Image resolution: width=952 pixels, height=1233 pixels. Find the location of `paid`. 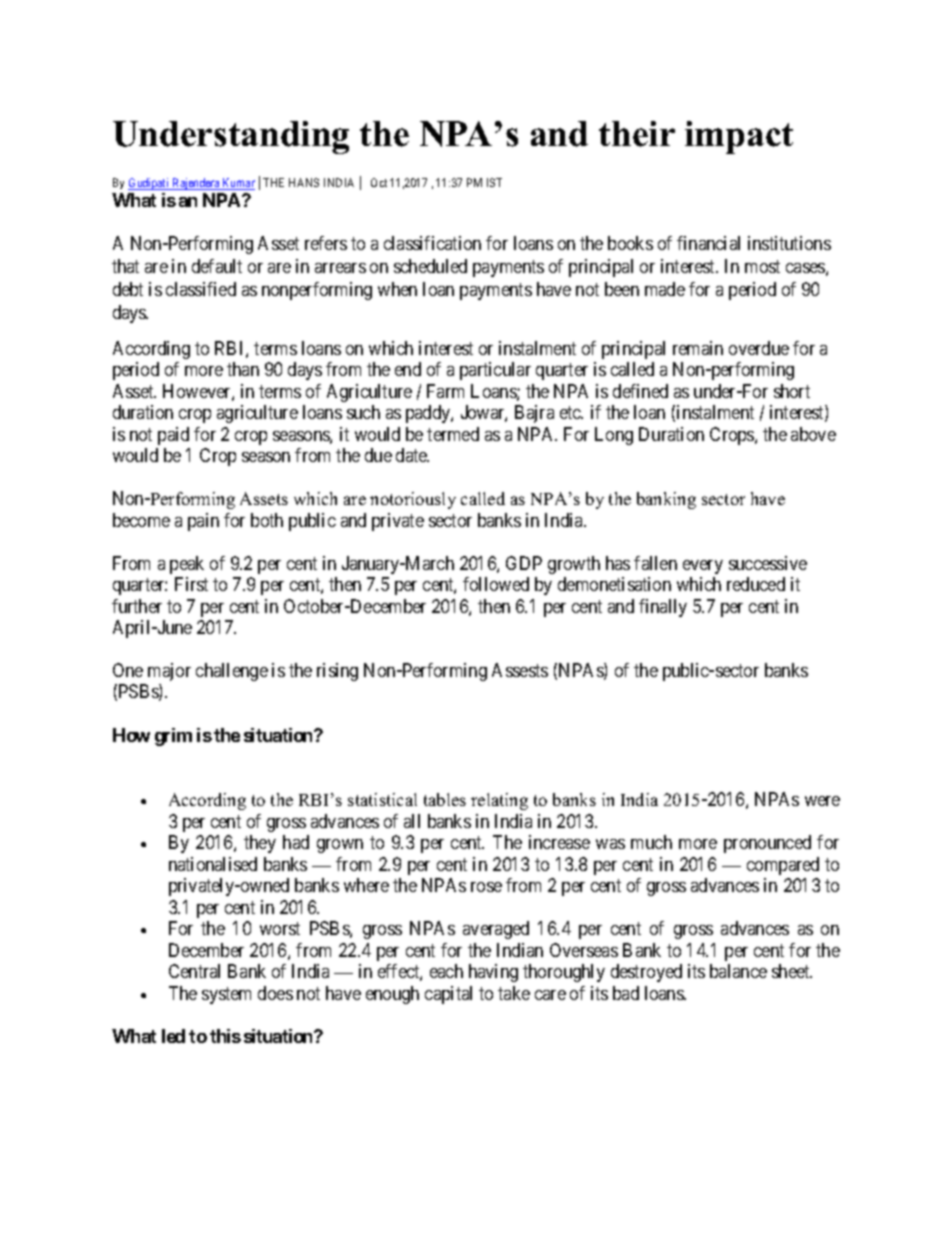

paid is located at coordinates (173, 436).
